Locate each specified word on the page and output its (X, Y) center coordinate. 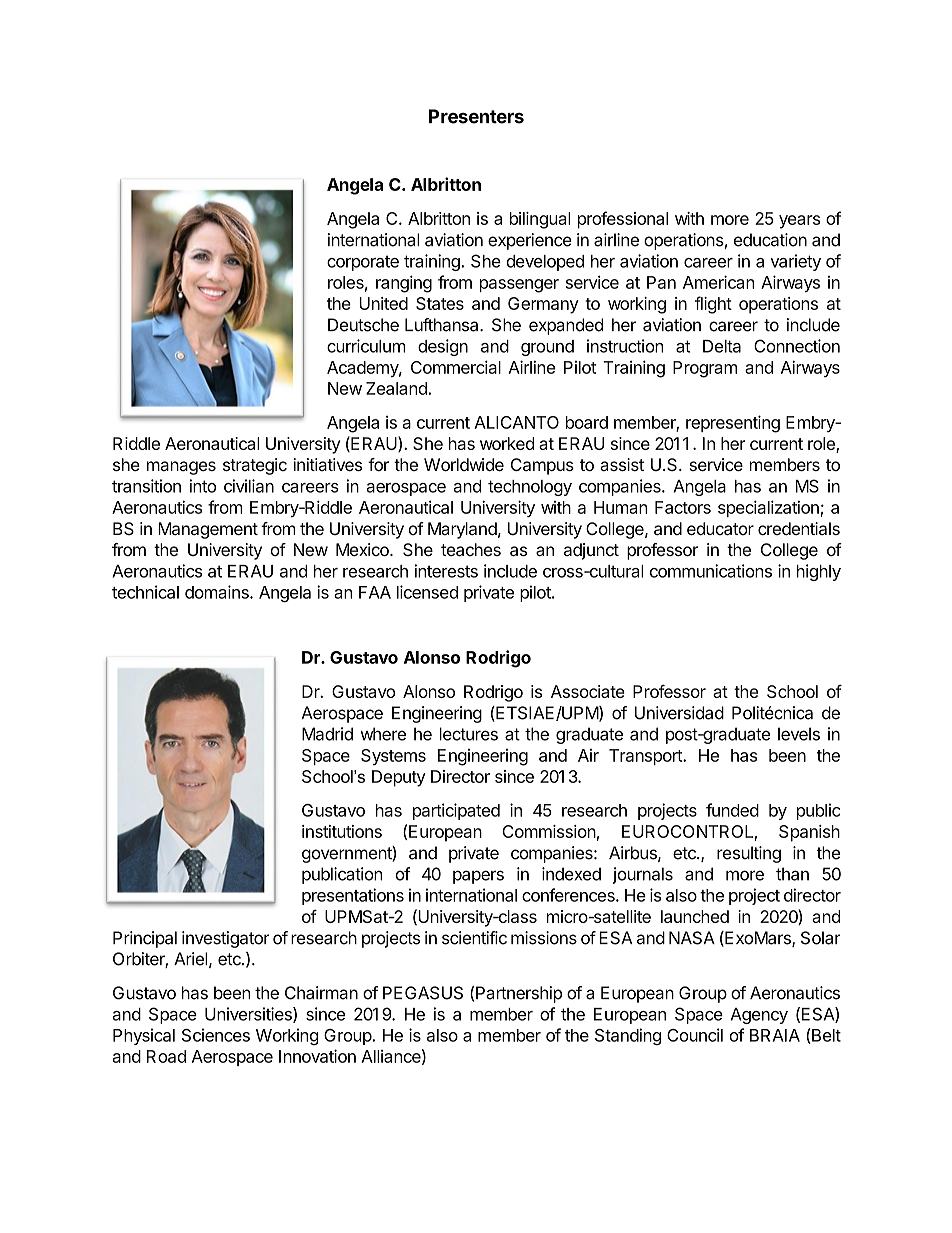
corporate (363, 263)
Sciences (216, 1035)
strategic (255, 466)
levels (799, 734)
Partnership (519, 994)
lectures (469, 734)
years (799, 222)
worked (507, 443)
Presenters (476, 116)
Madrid (327, 734)
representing (733, 424)
